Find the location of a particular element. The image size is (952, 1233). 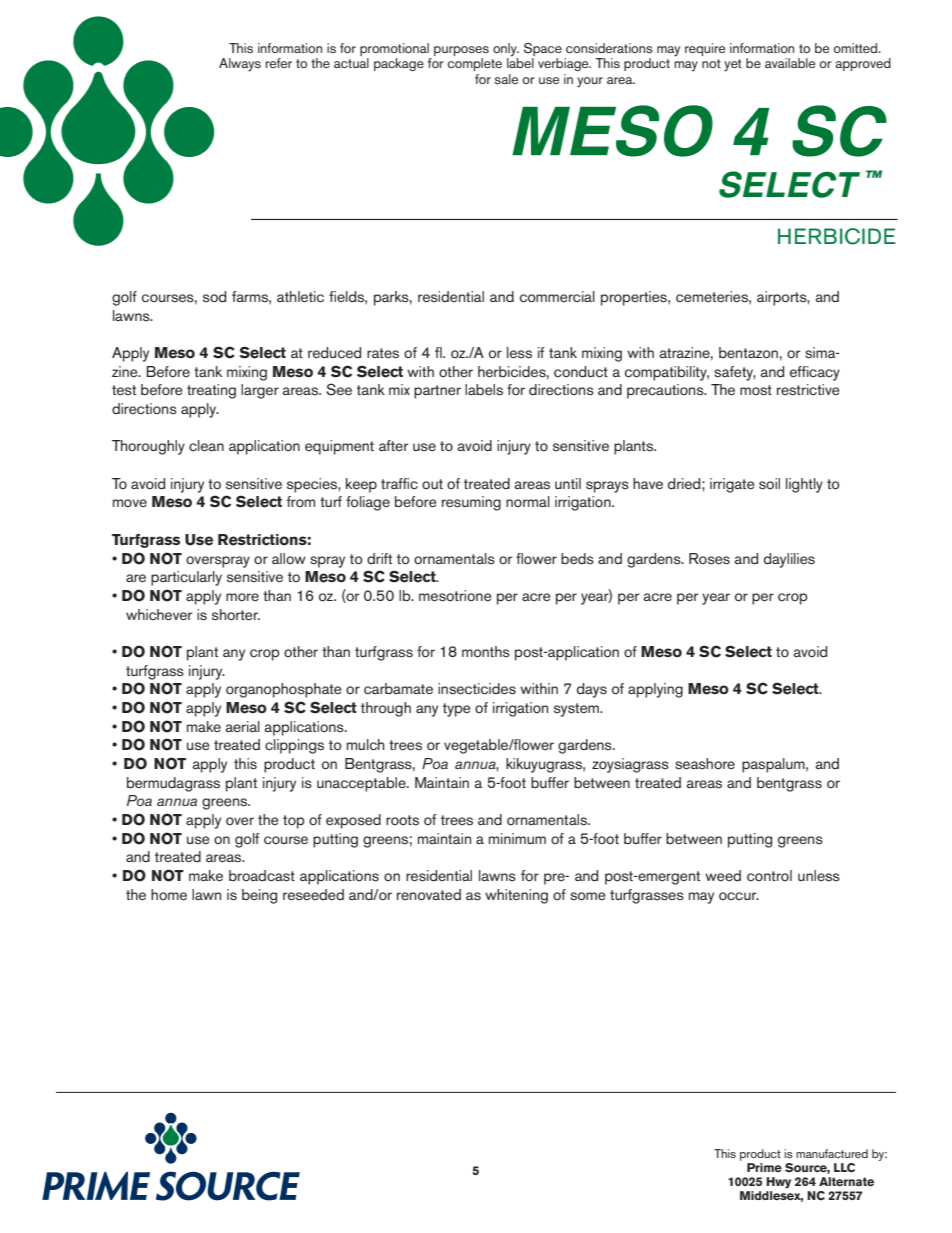

commercial is located at coordinates (557, 296).
